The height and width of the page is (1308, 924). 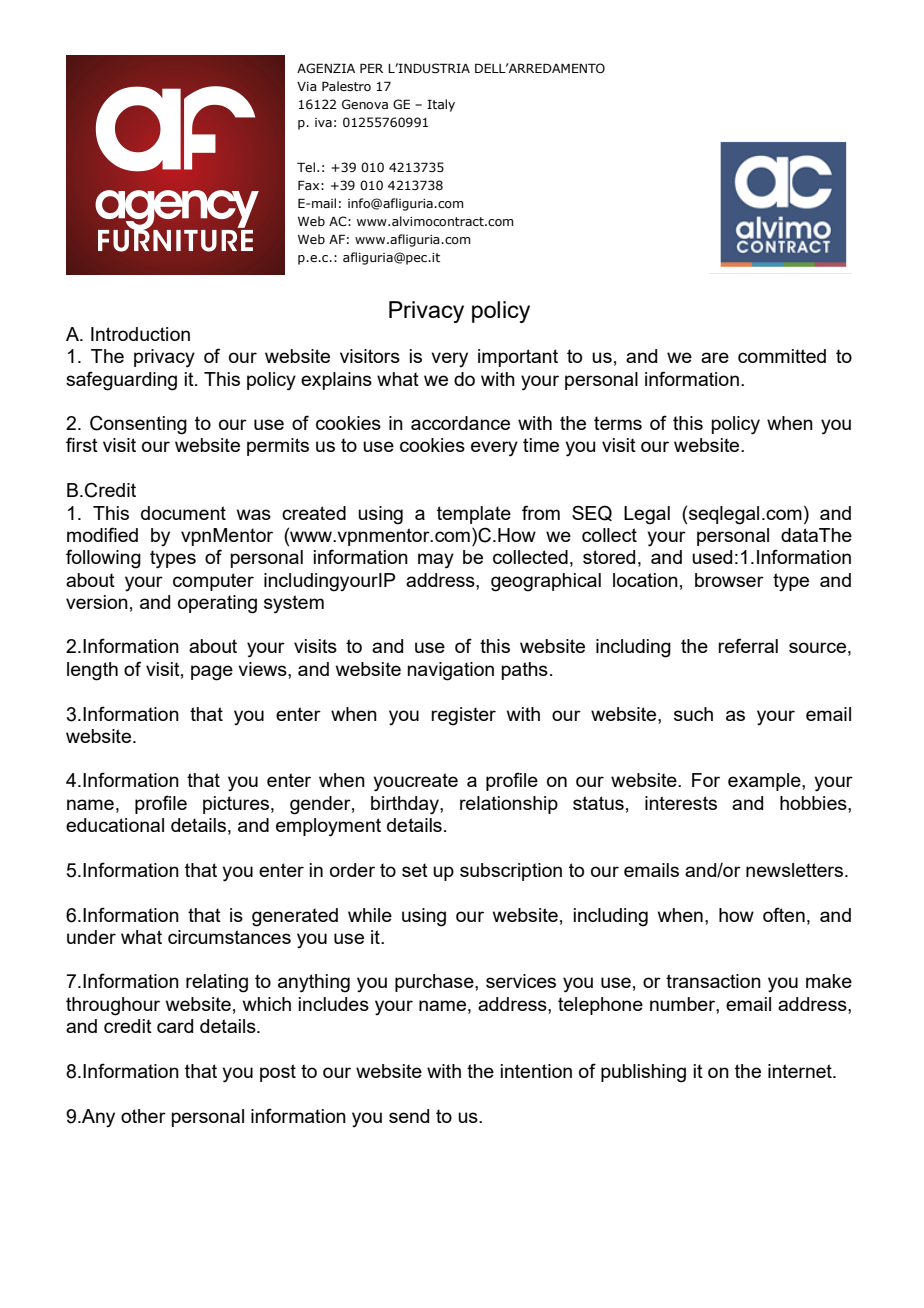 What do you see at coordinates (441, 105) in the page?
I see `Italy` at bounding box center [441, 105].
